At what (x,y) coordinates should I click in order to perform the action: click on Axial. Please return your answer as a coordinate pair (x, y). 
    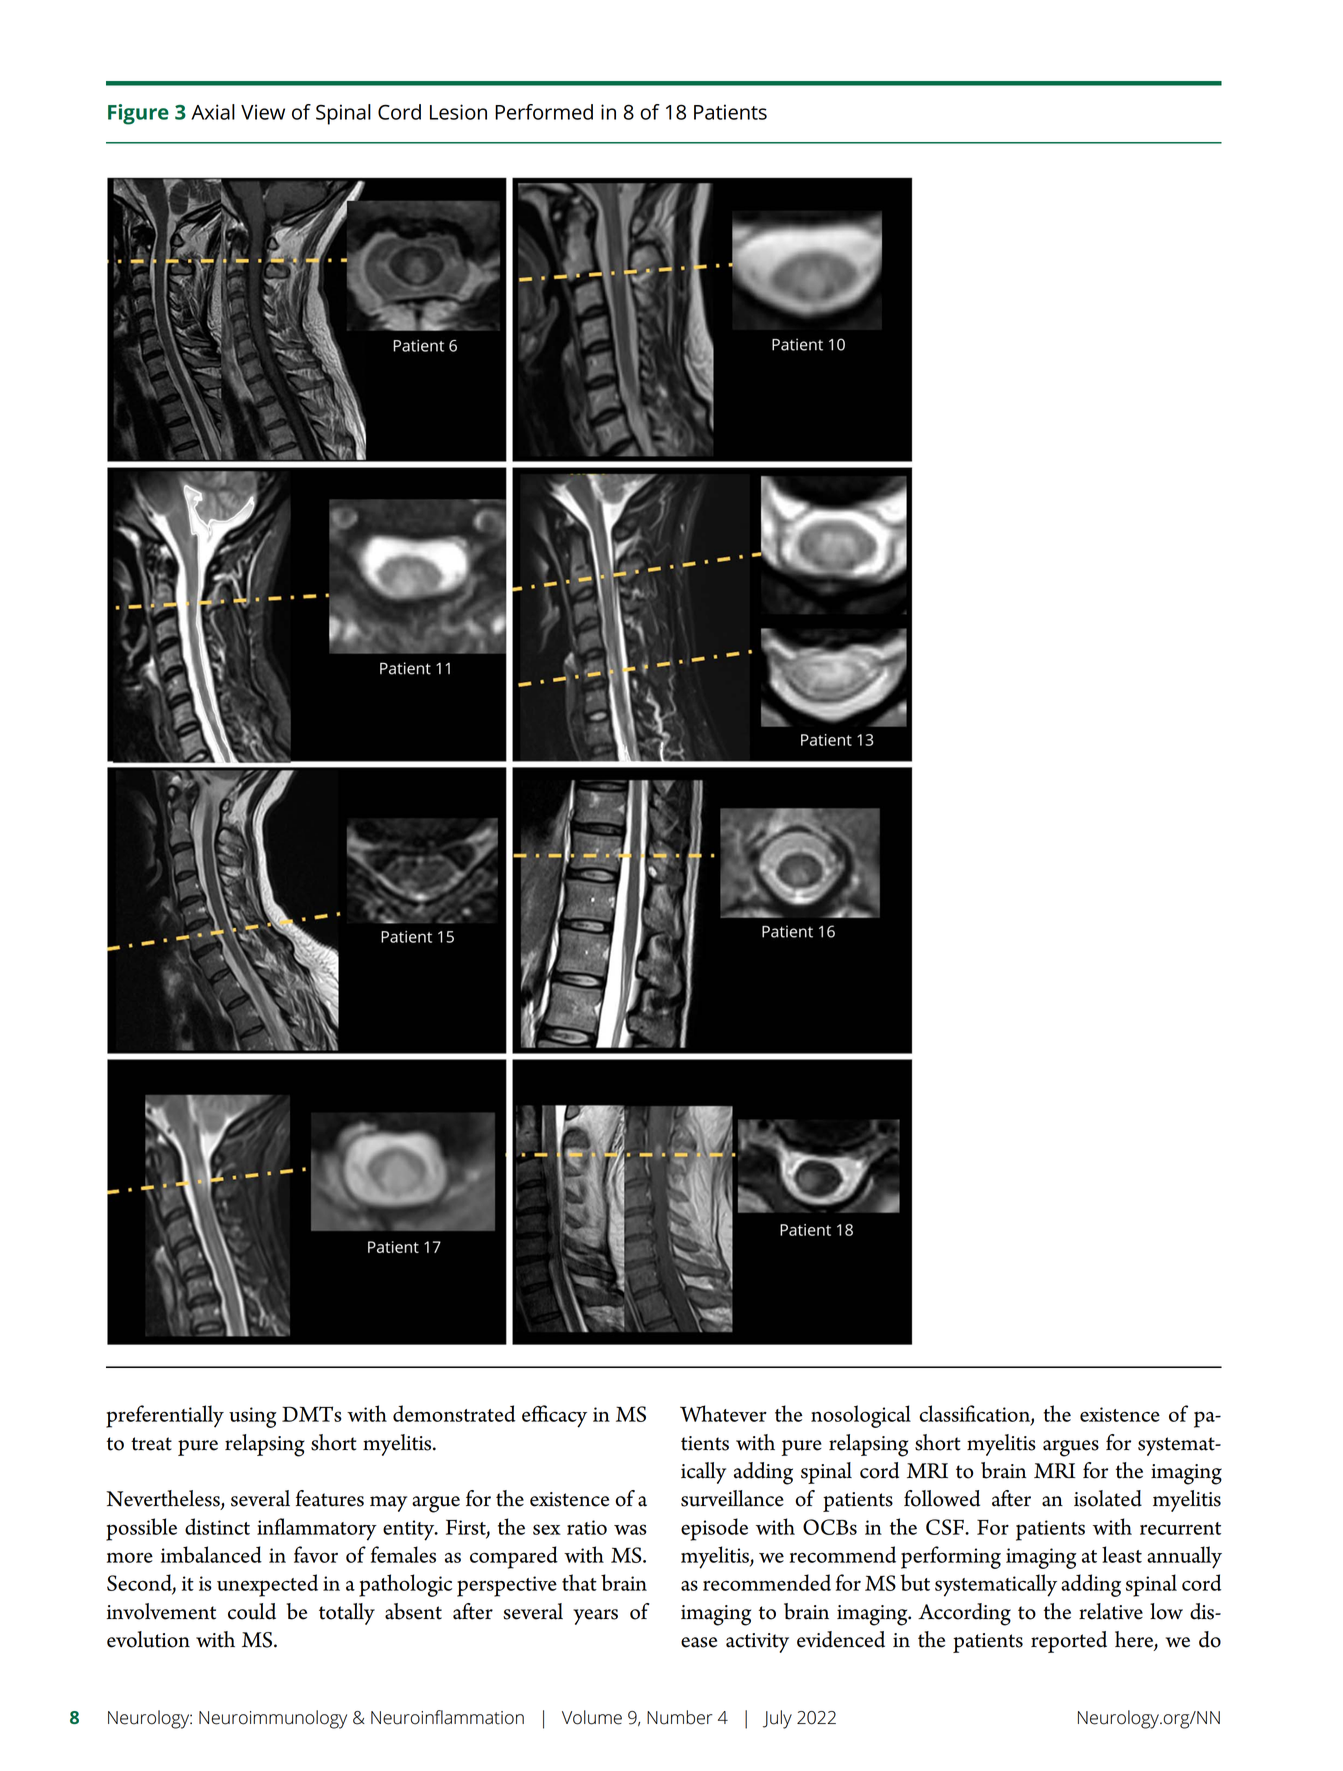
    Looking at the image, I should click on (213, 112).
